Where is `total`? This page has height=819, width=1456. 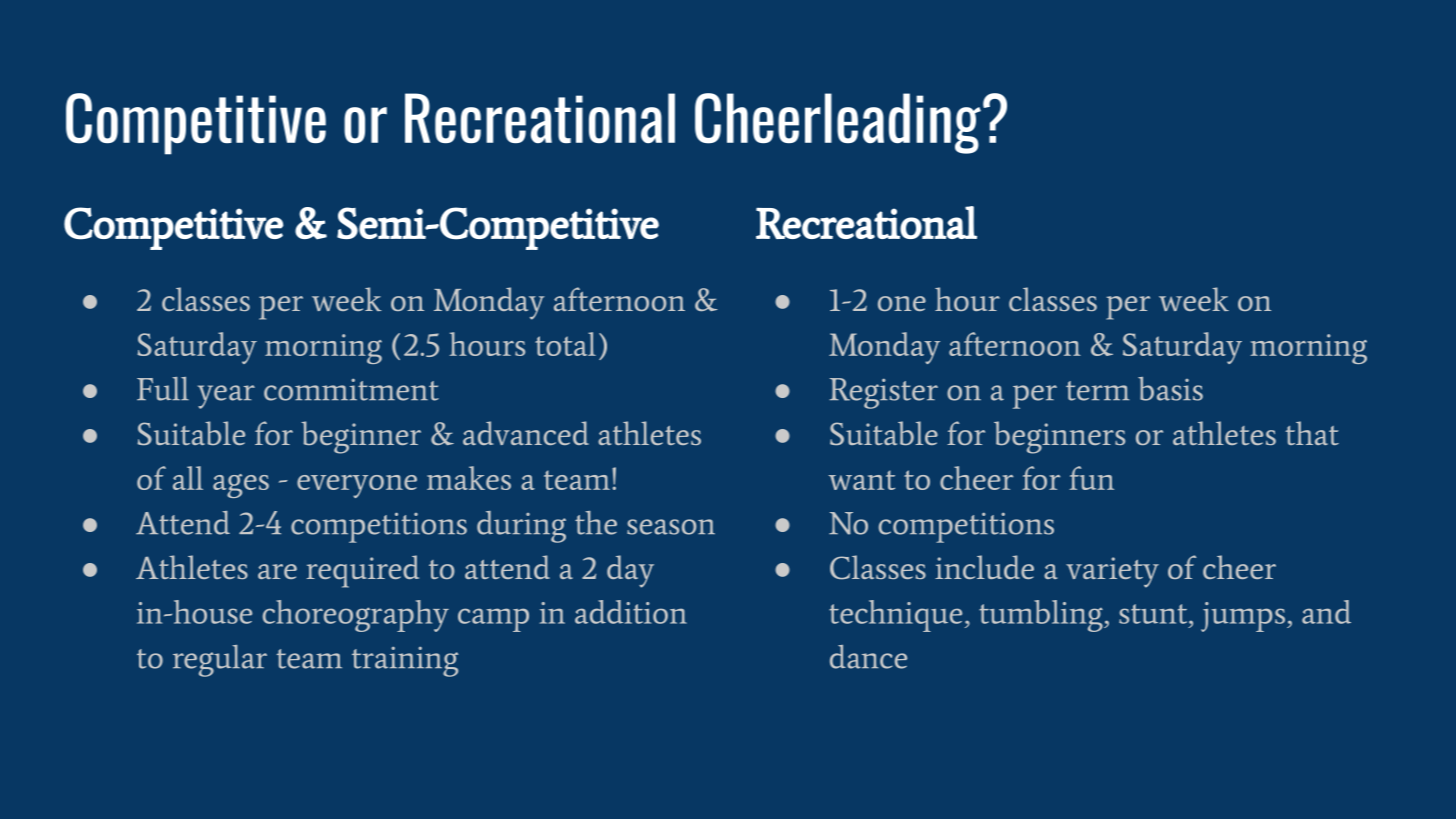 total is located at coordinates (565, 344).
